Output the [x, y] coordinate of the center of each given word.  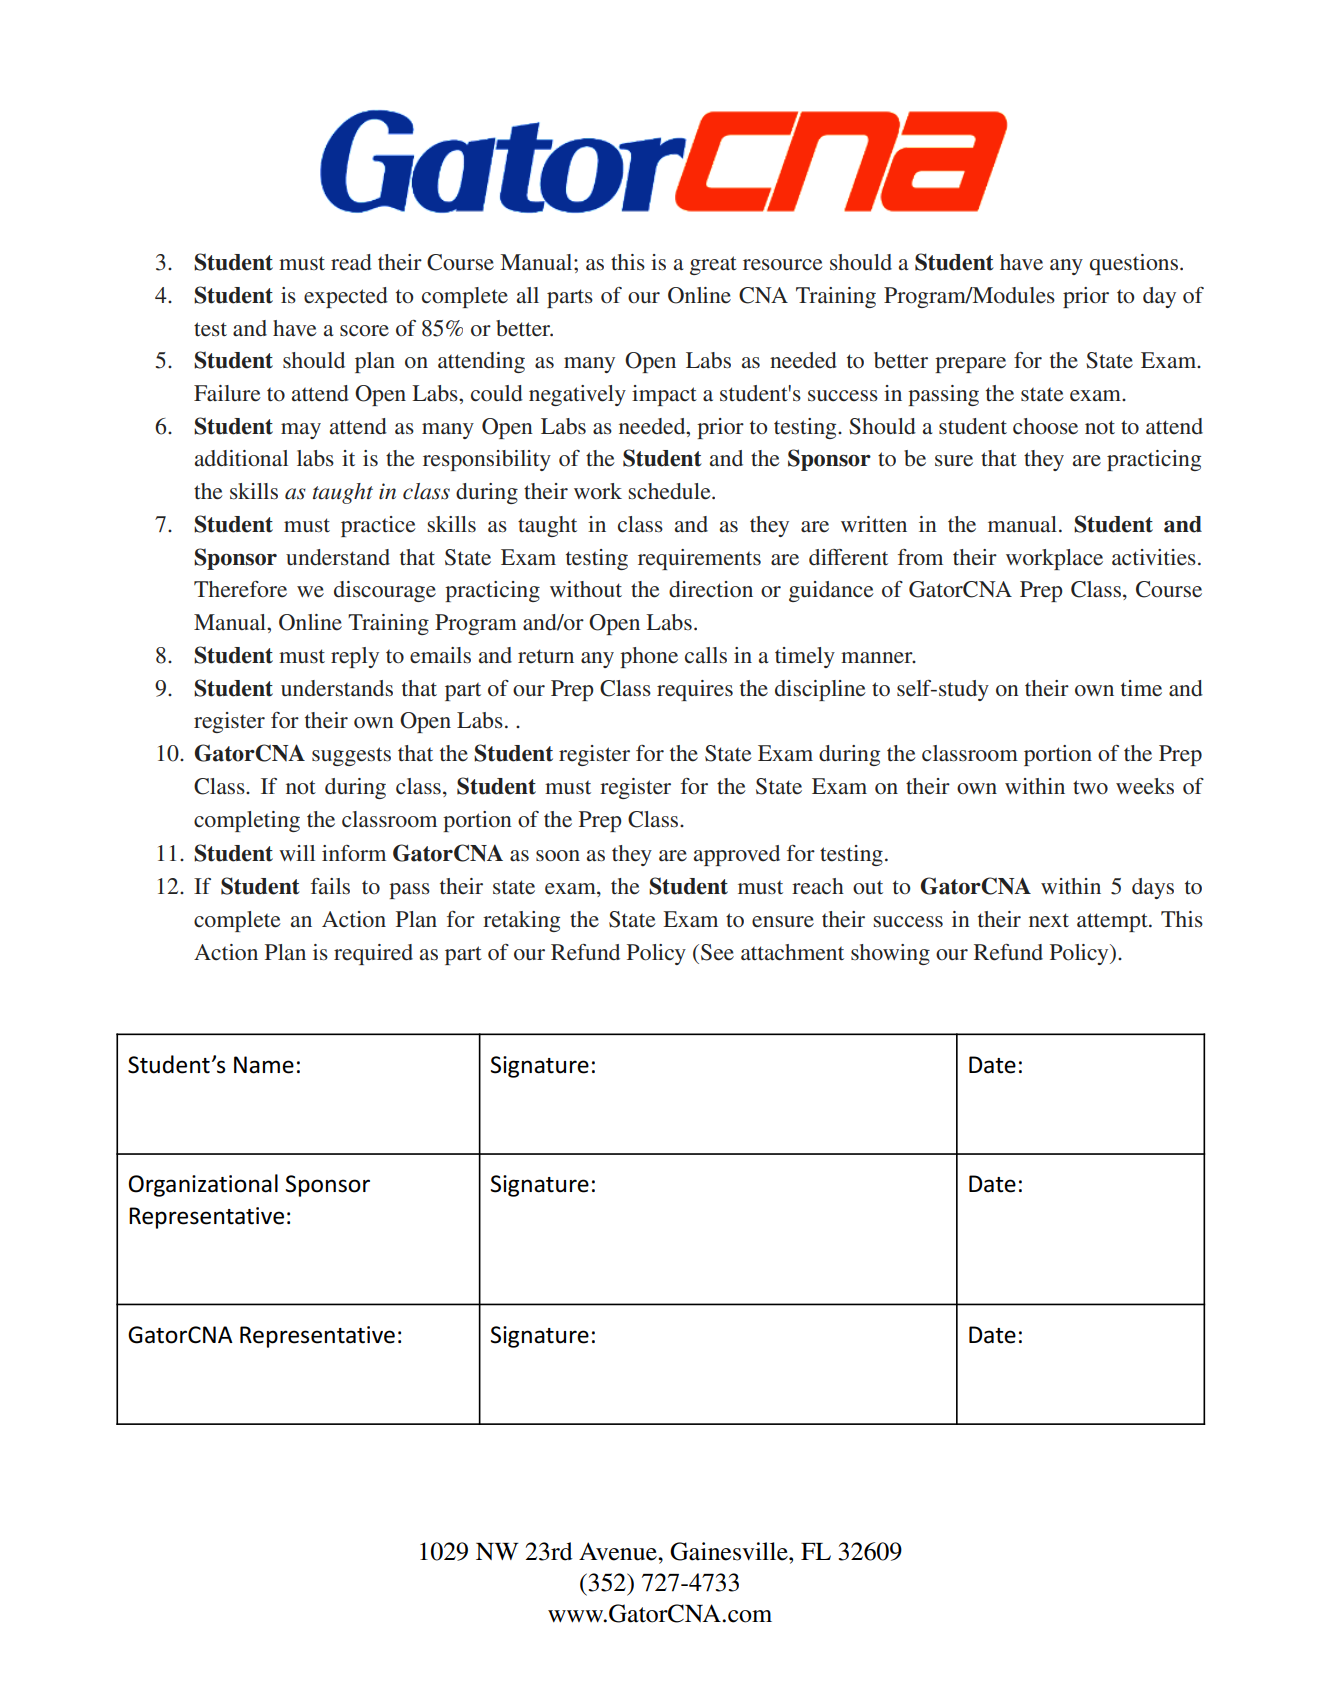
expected [346, 297]
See [717, 952]
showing [890, 954]
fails [330, 886]
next [1049, 920]
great [713, 265]
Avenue [619, 1551]
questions [1134, 264]
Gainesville [730, 1551]
